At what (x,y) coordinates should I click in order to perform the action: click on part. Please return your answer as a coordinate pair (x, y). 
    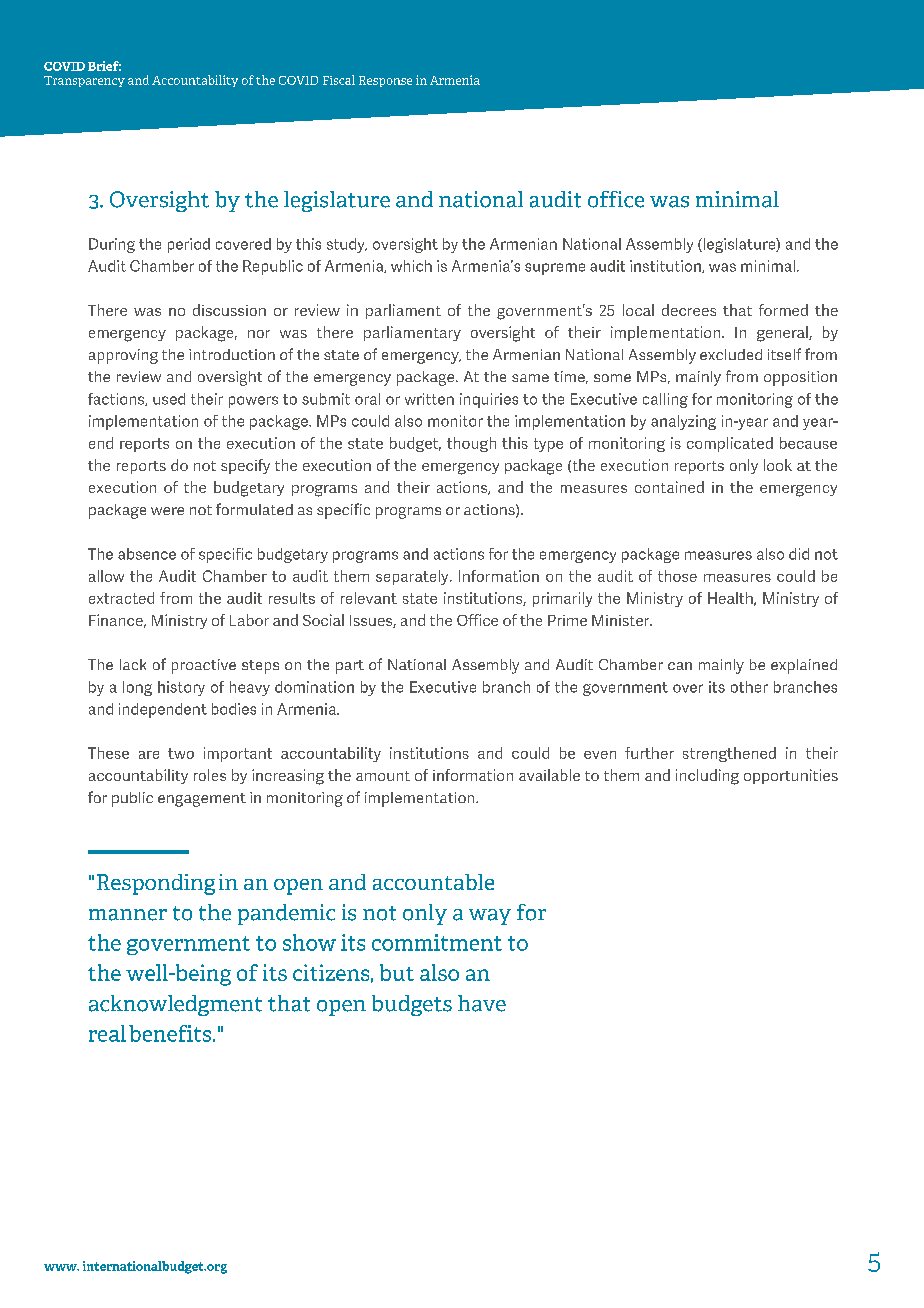
    Looking at the image, I should click on (350, 667).
